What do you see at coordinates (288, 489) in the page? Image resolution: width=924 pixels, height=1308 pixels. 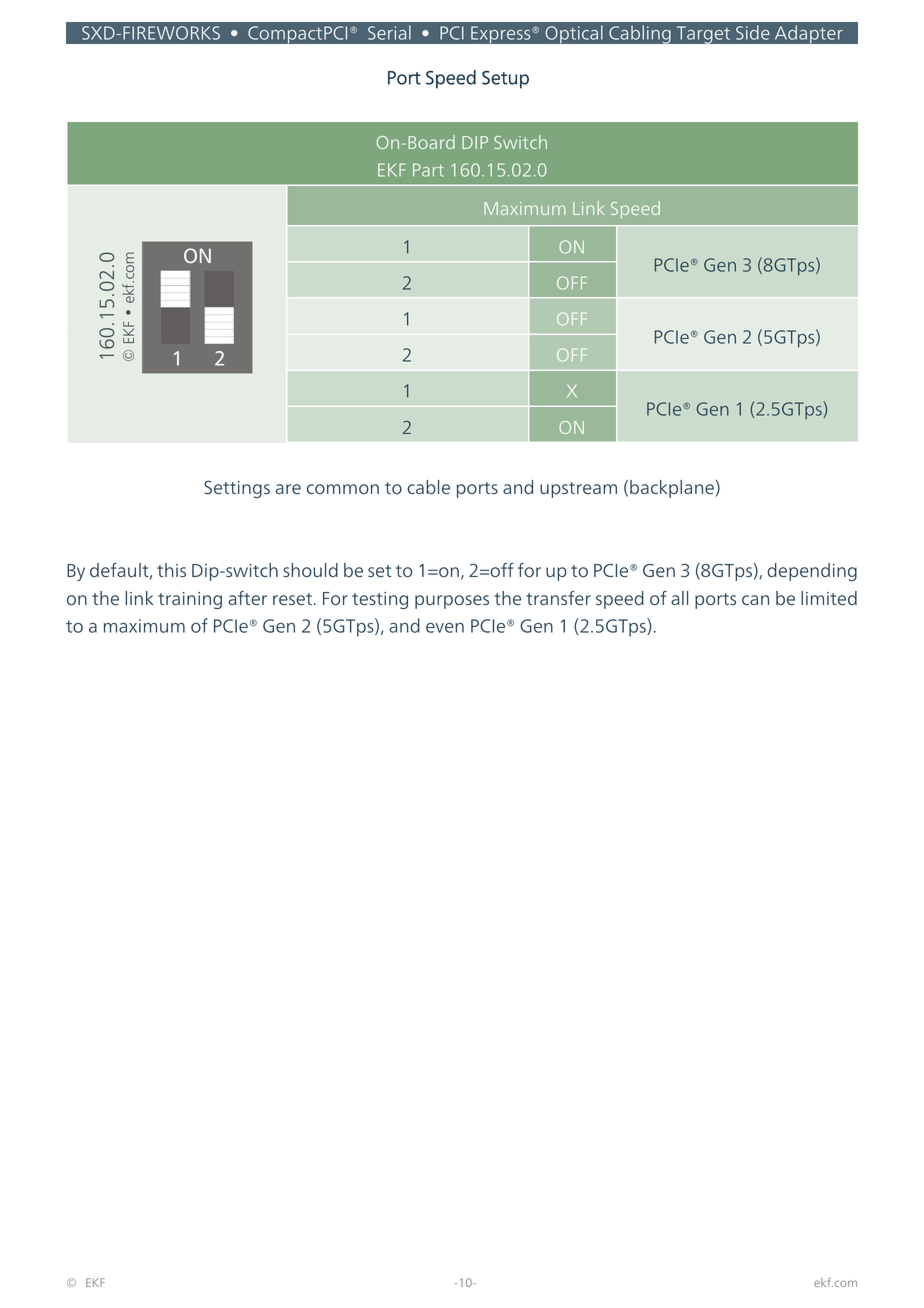 I see `are` at bounding box center [288, 489].
